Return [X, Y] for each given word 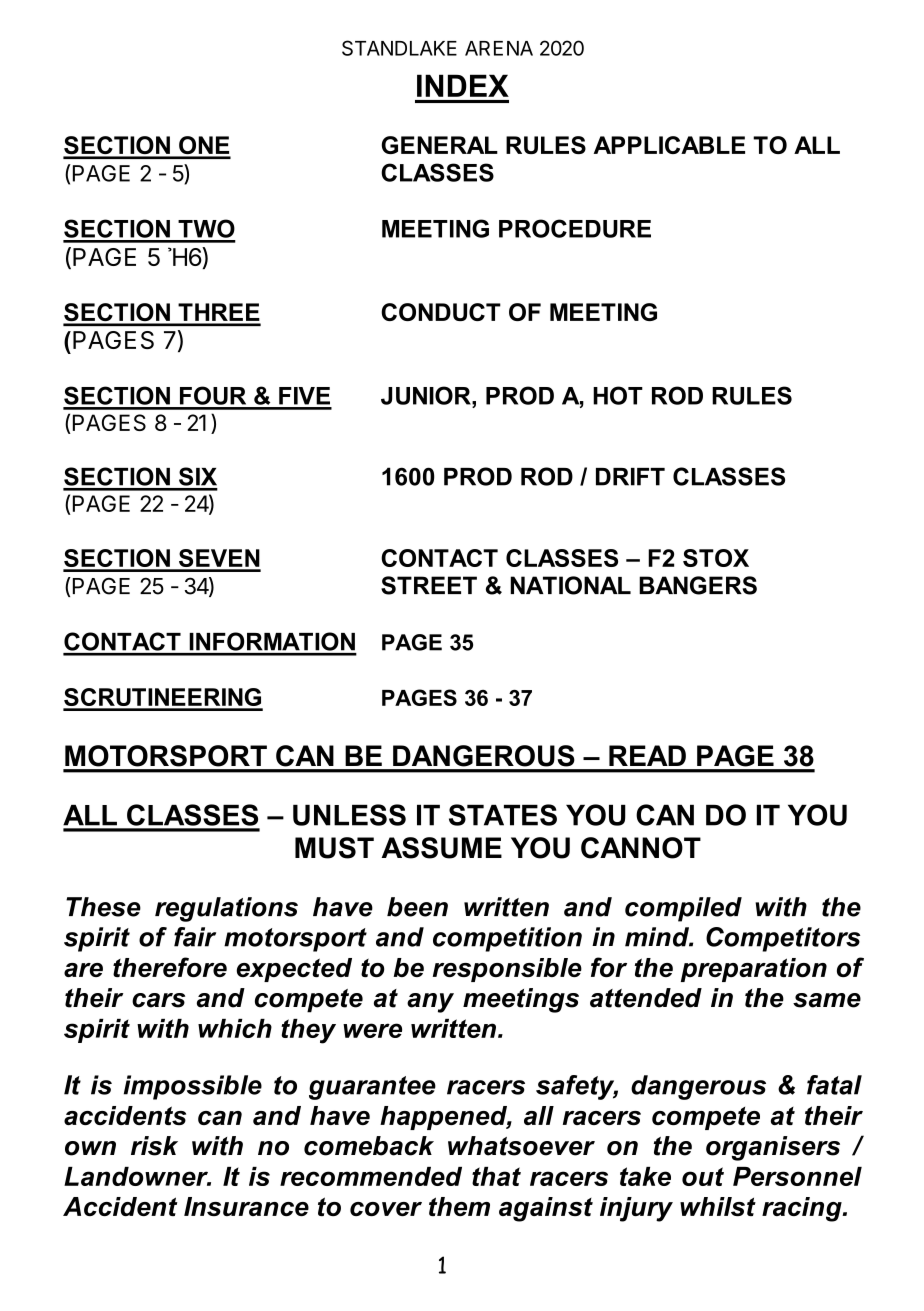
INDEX [463, 85]
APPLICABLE [669, 145]
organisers [773, 1148]
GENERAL [440, 145]
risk [154, 1146]
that [496, 1176]
